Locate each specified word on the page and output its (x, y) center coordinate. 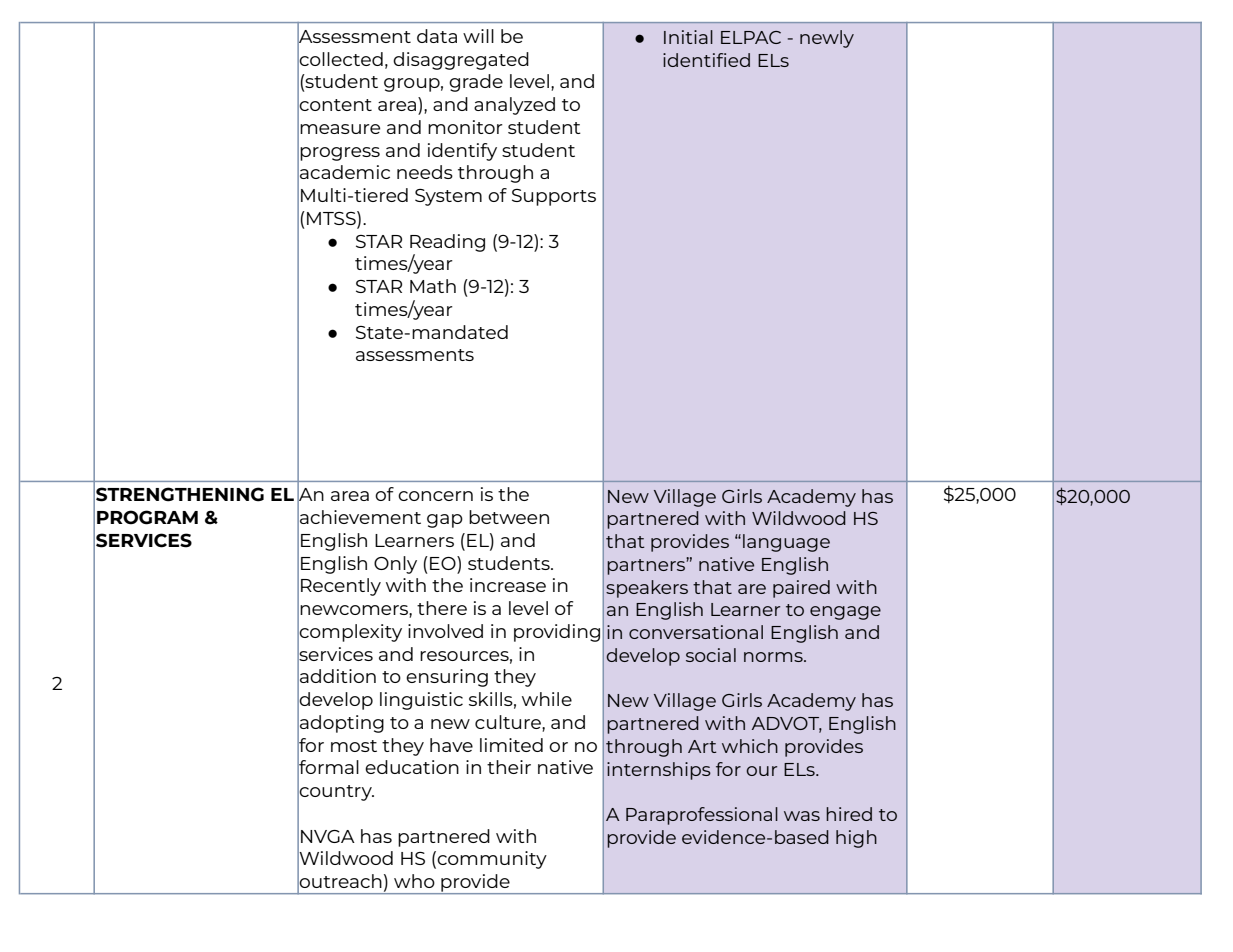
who (414, 881)
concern (435, 496)
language (786, 543)
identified (706, 60)
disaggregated (461, 61)
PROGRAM (147, 517)
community (492, 860)
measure (340, 129)
